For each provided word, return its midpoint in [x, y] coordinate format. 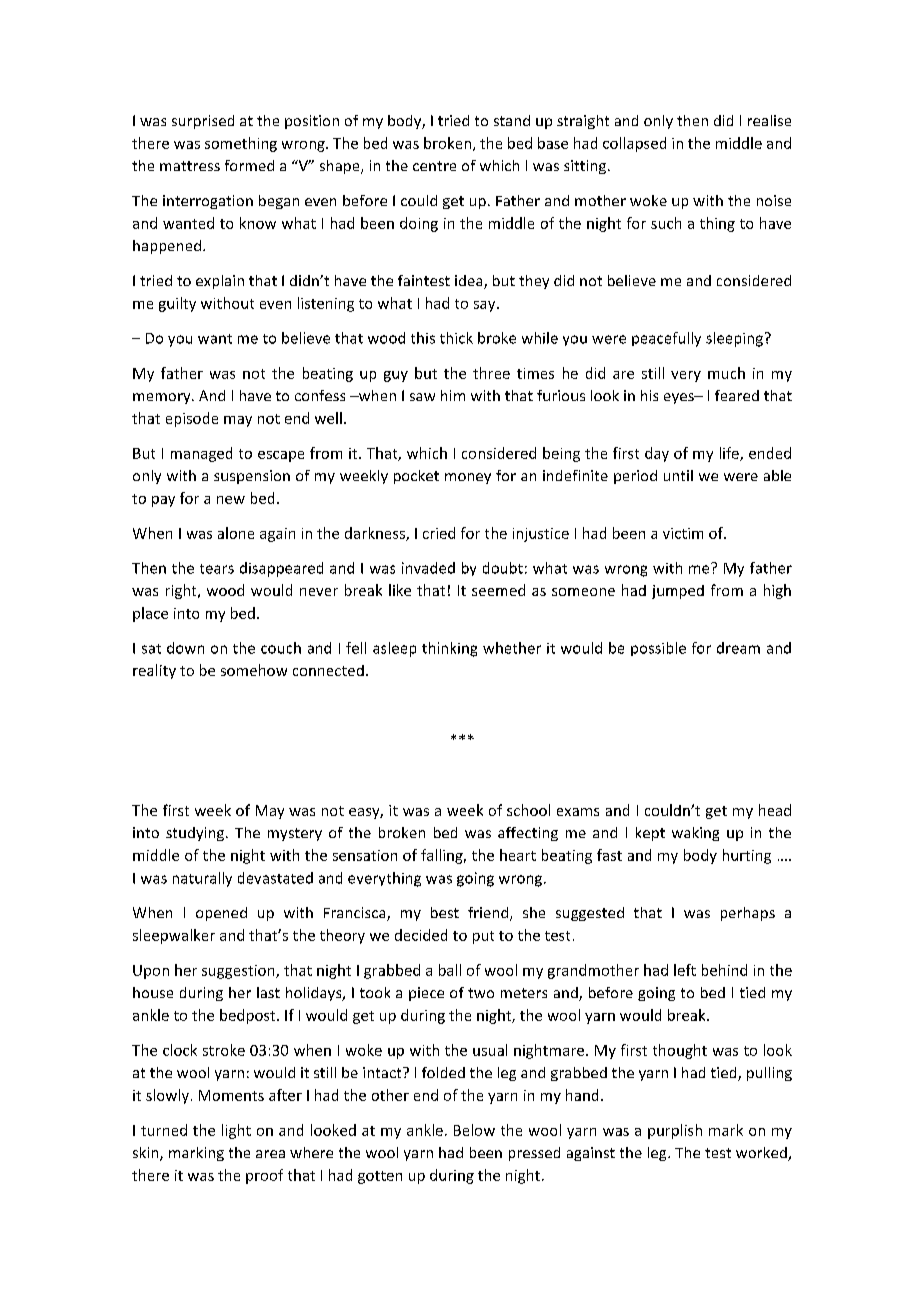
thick [456, 338]
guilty [177, 304]
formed [249, 165]
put [483, 937]
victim [683, 533]
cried [439, 533]
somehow [254, 670]
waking [695, 834]
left [685, 970]
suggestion [239, 972]
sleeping [734, 339]
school [528, 810]
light [236, 1131]
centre [434, 166]
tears [217, 569]
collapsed [634, 144]
